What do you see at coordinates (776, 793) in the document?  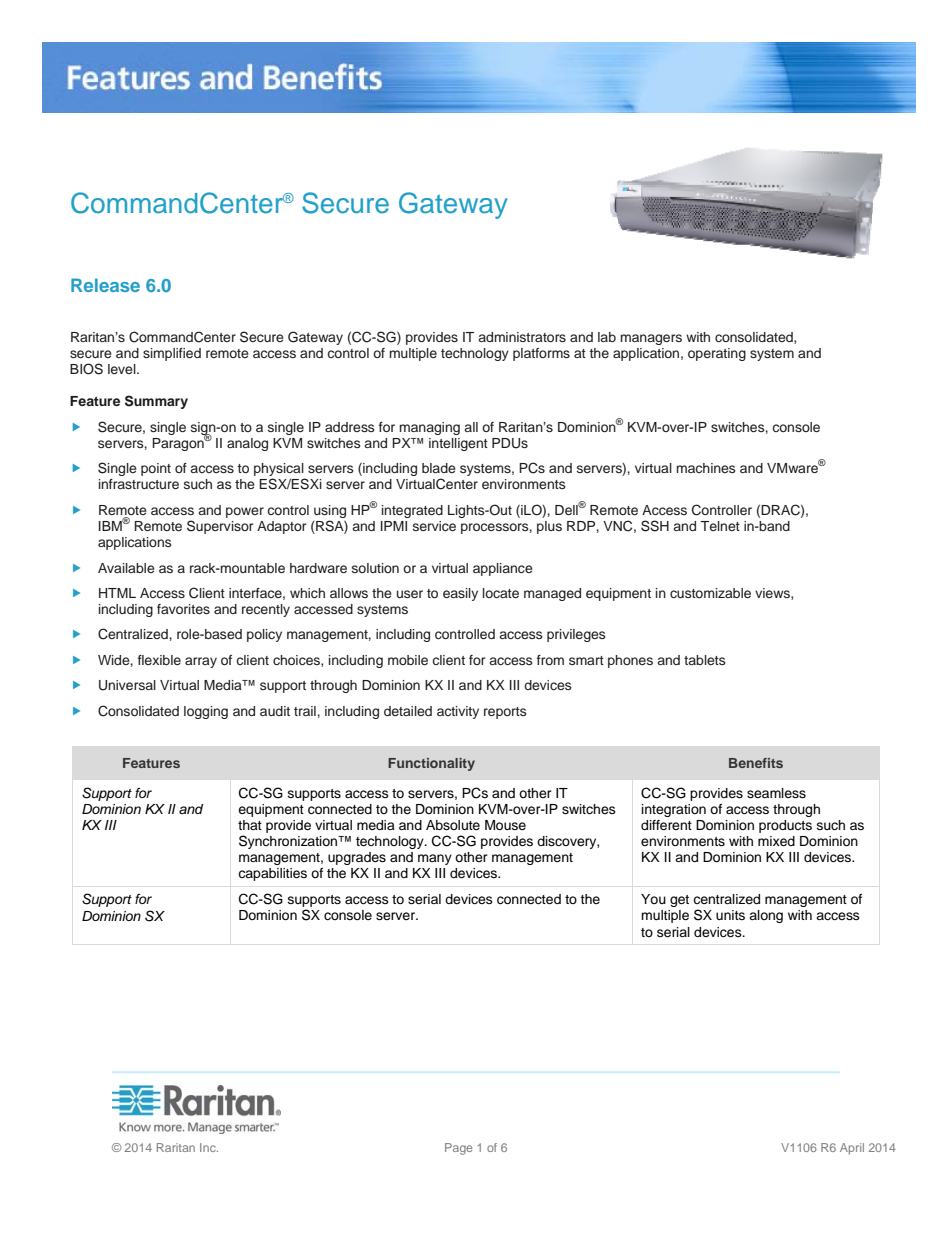 I see `seamless` at bounding box center [776, 793].
